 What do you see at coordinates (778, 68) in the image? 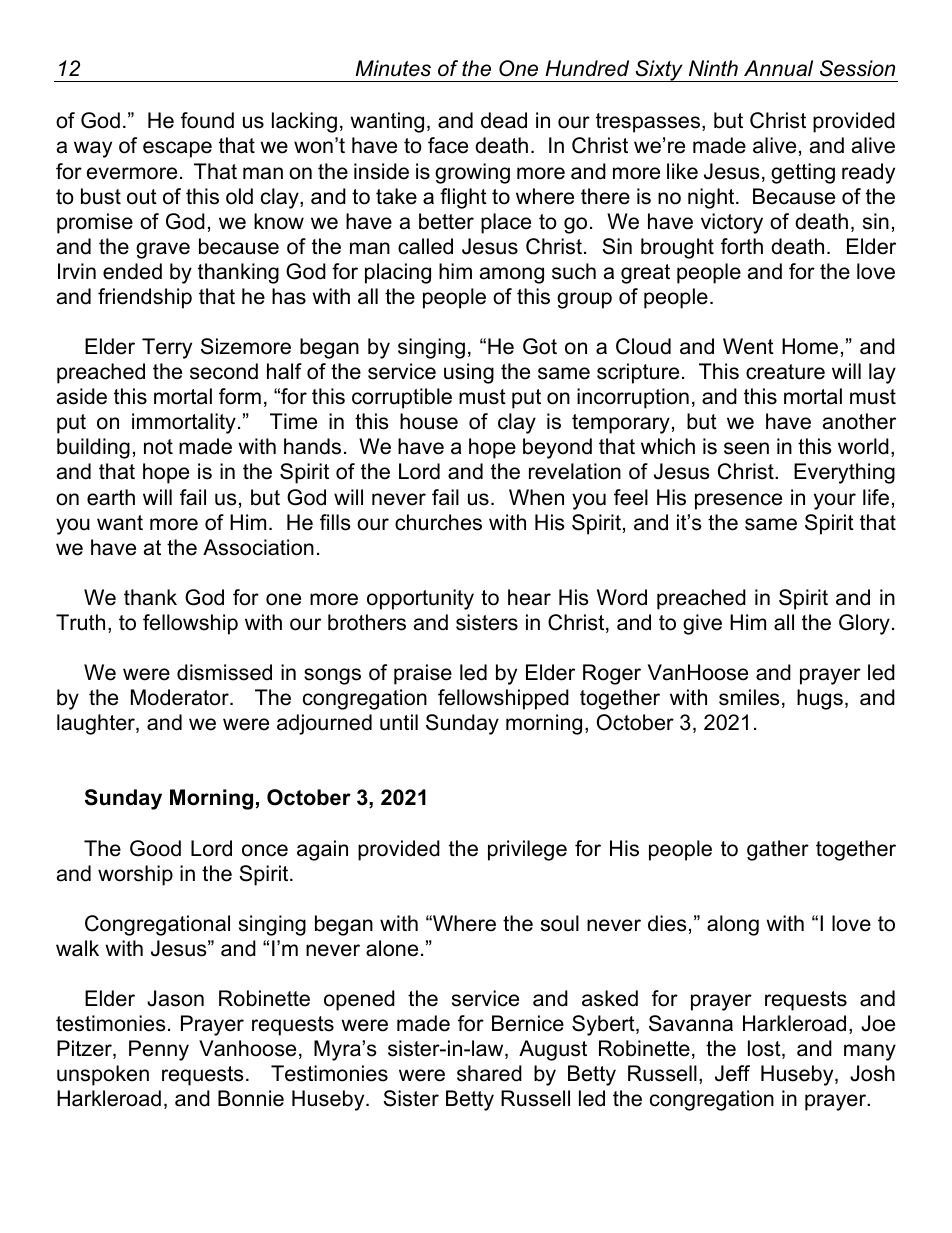
I see `Annual` at bounding box center [778, 68].
